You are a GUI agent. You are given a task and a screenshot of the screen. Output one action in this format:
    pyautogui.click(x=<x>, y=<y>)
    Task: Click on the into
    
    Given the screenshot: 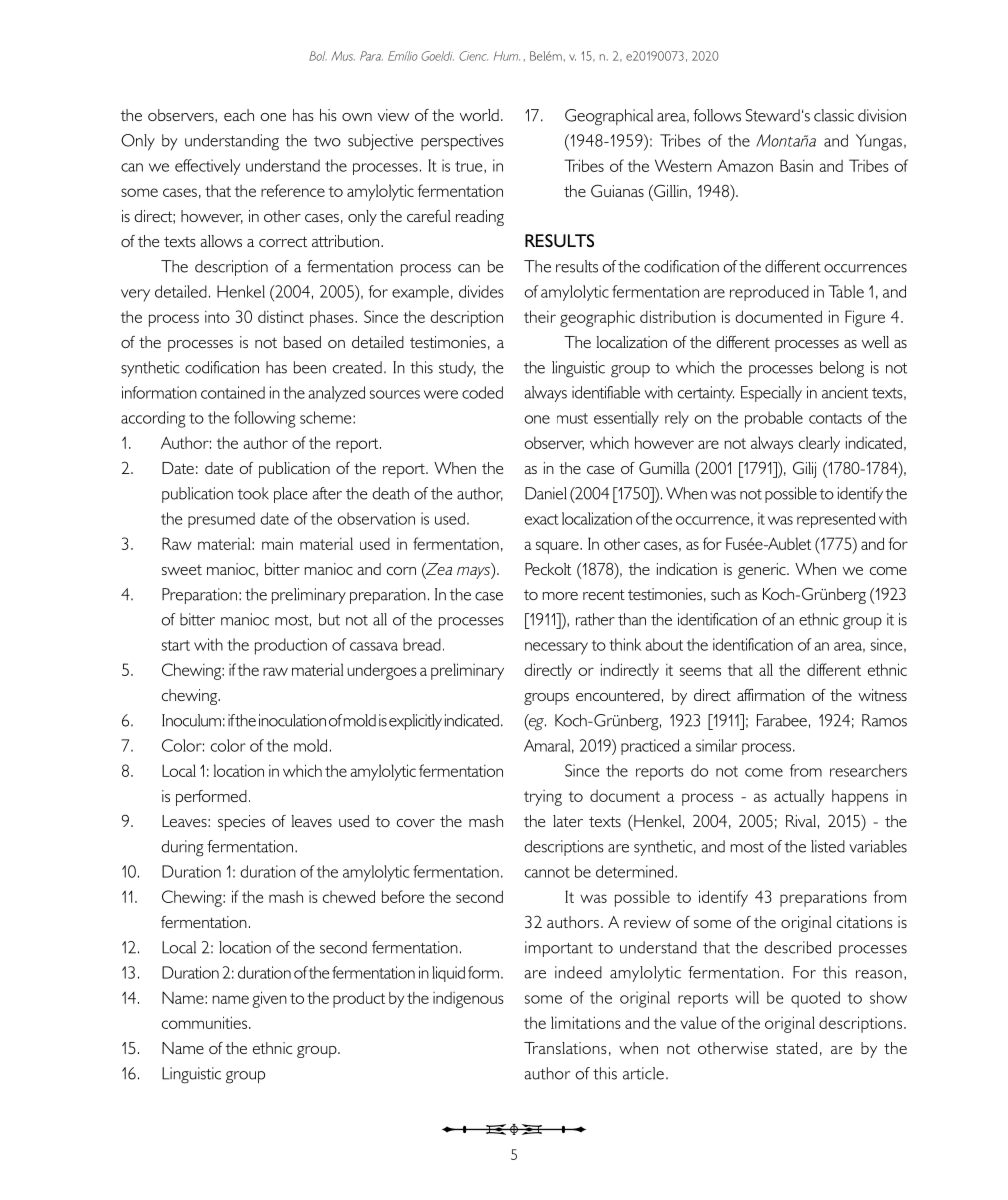 What is the action you would take?
    pyautogui.click(x=217, y=317)
